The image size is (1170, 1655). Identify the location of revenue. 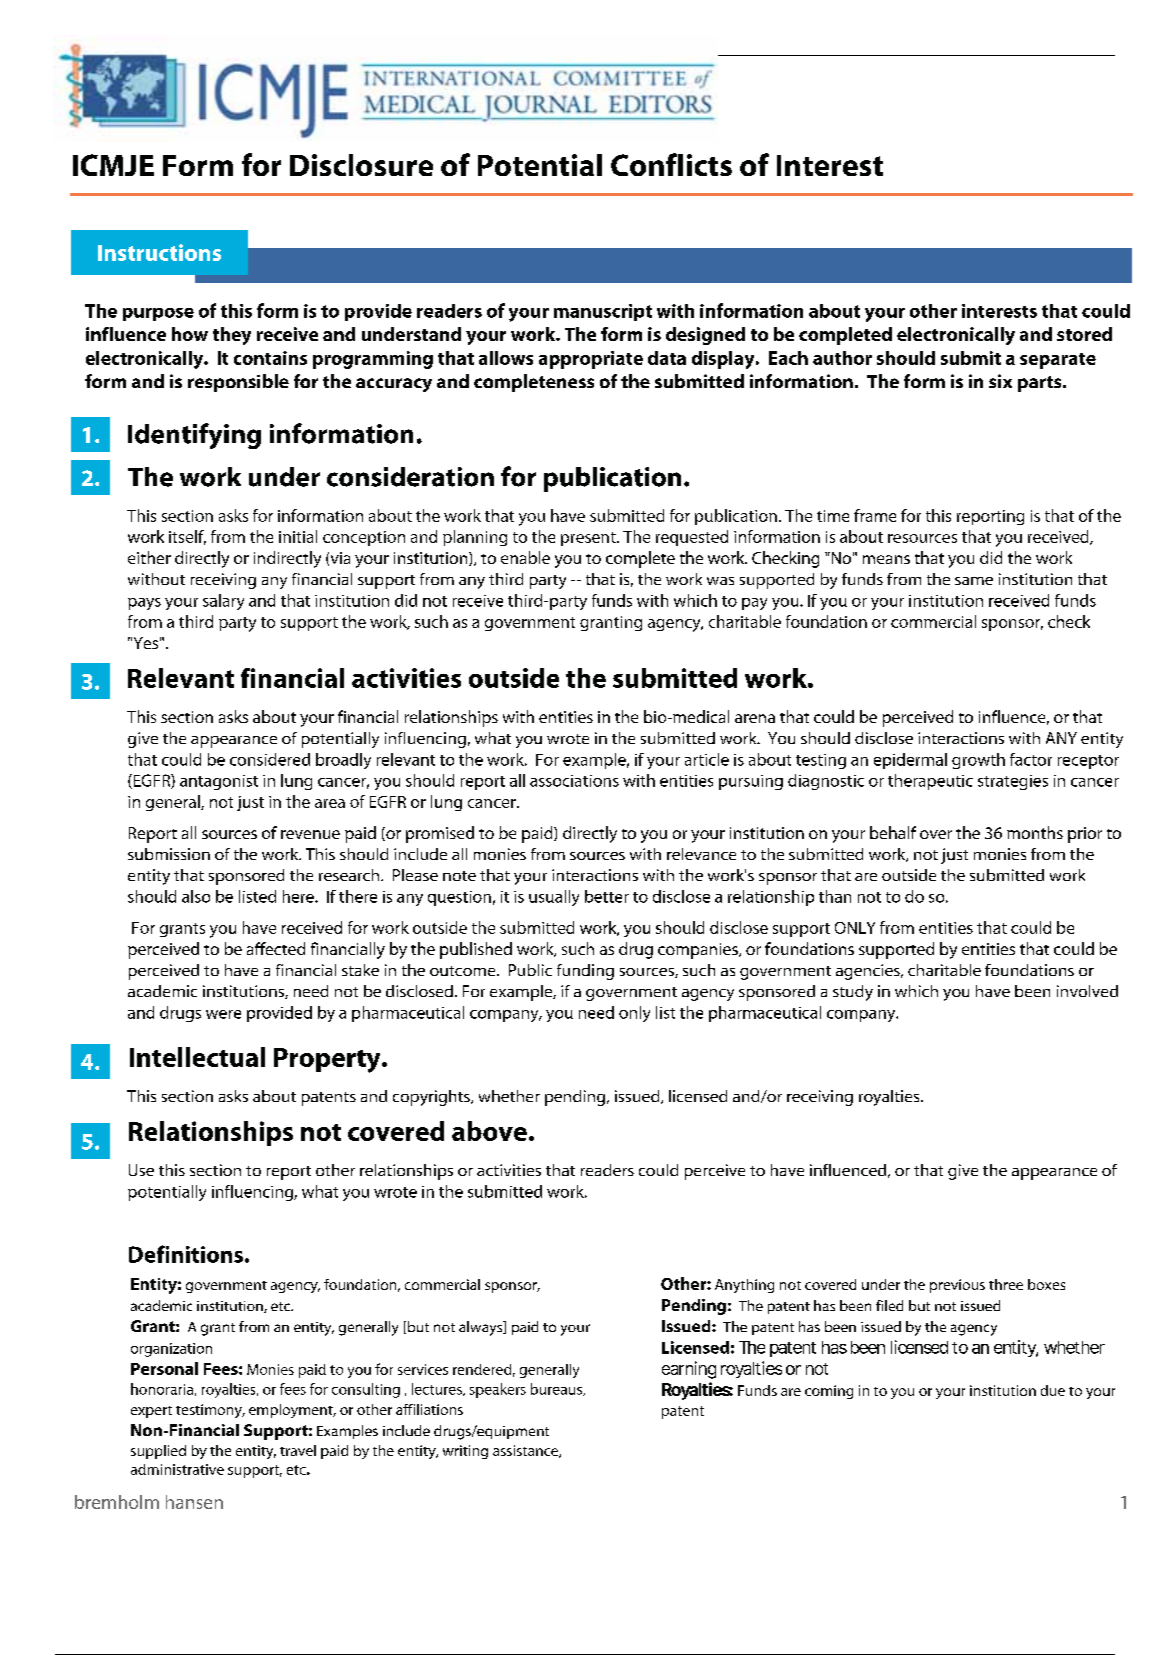
(310, 834).
